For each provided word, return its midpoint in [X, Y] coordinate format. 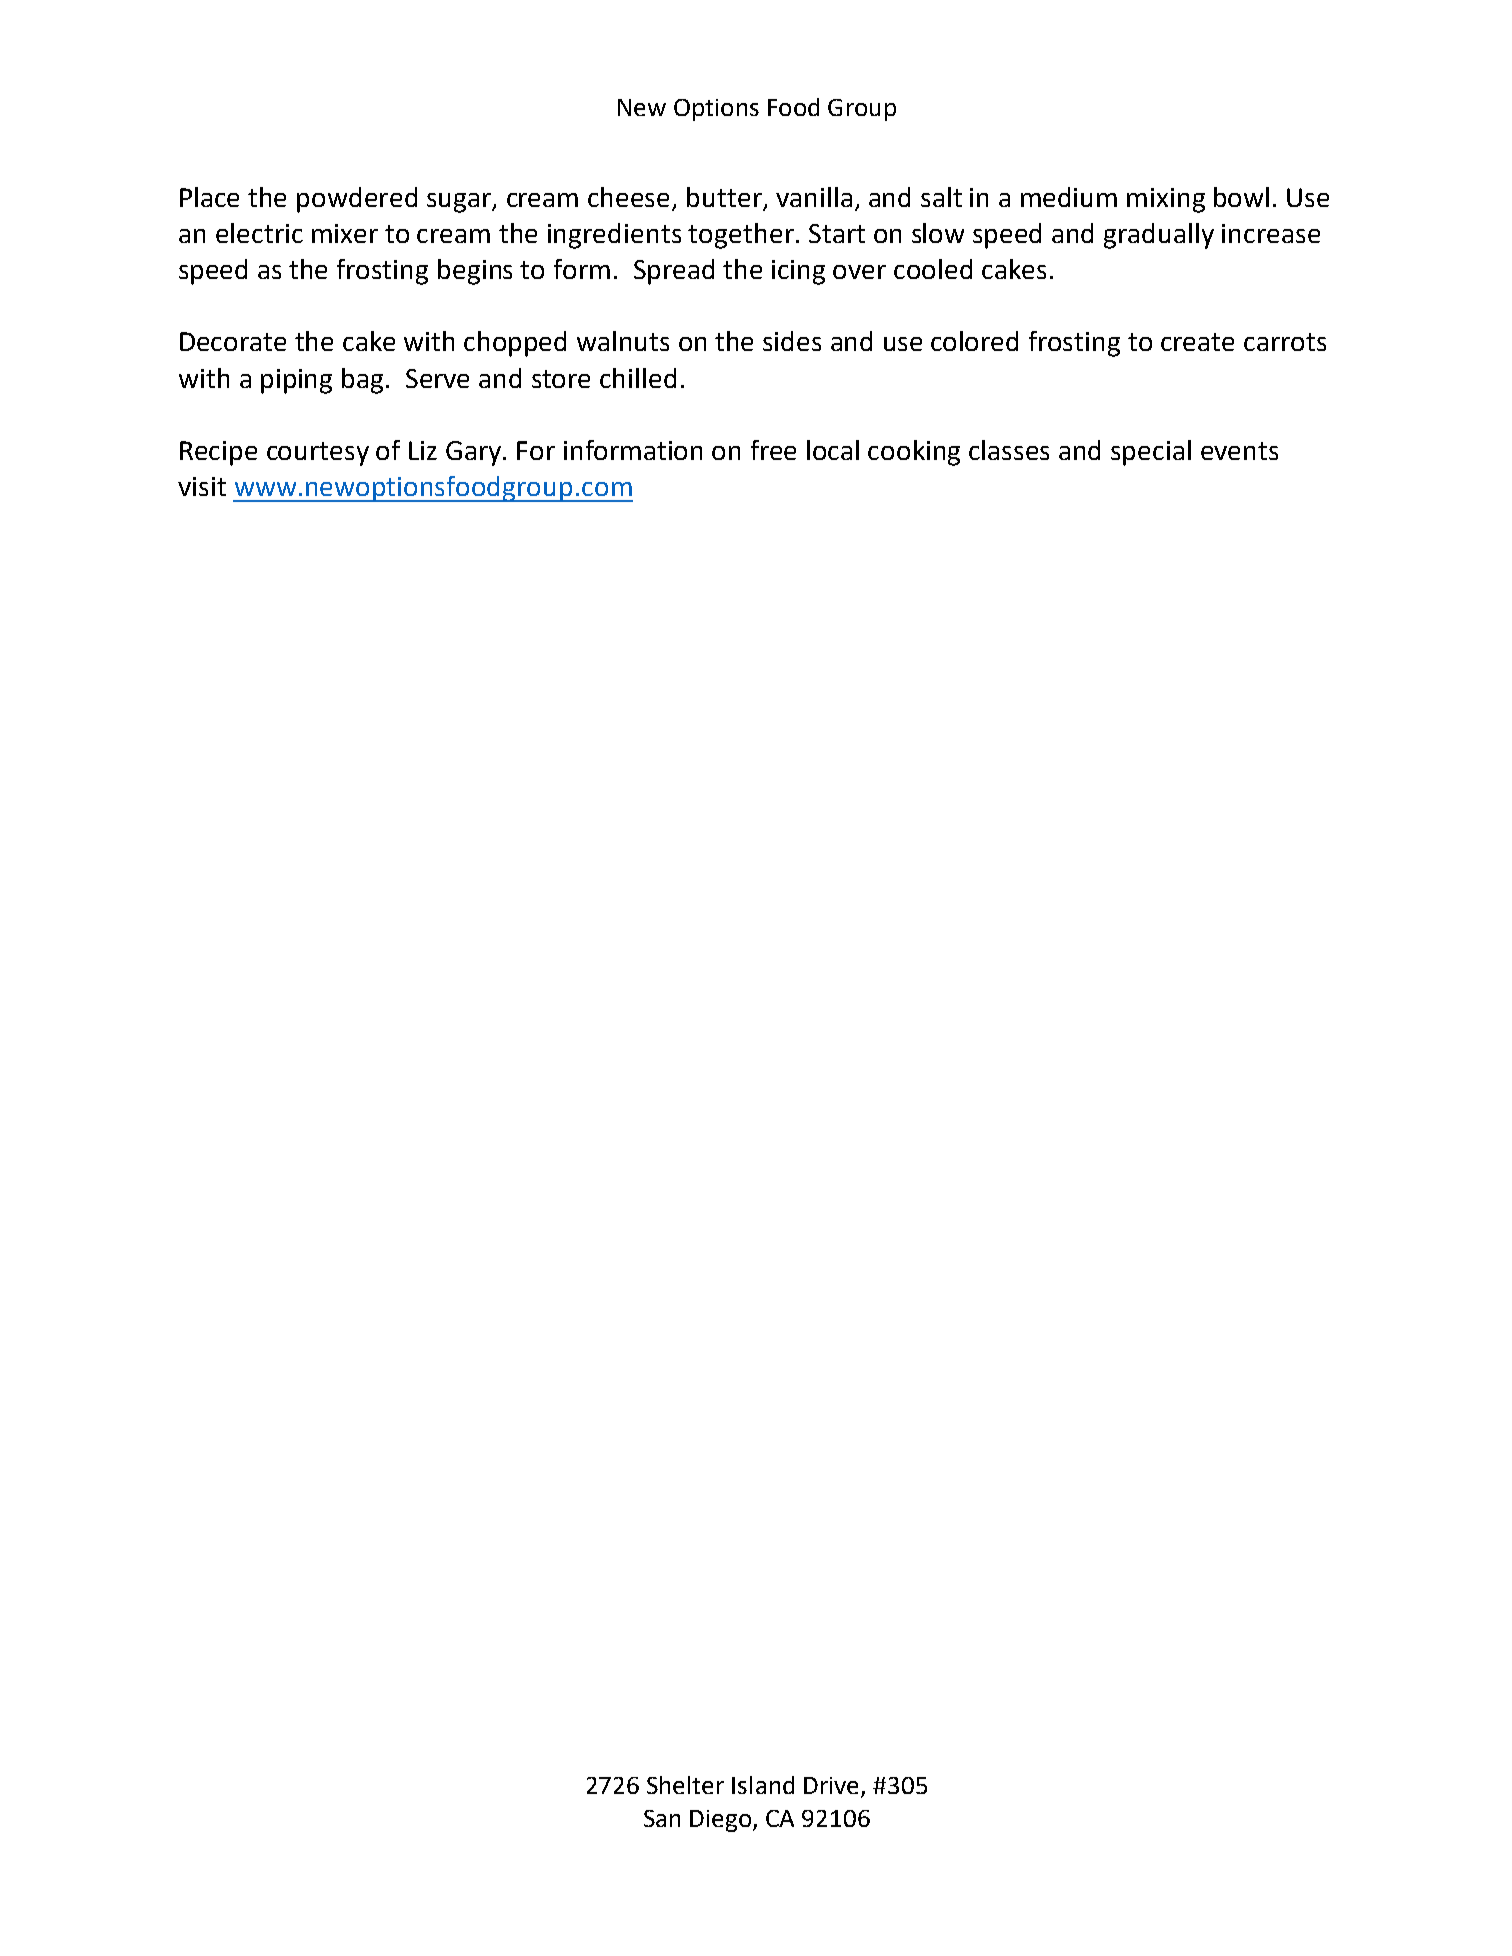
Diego [722, 1821]
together [741, 236]
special [1151, 453]
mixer [345, 233]
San [662, 1818]
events [1239, 451]
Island [763, 1785]
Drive [833, 1787]
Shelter [685, 1785]
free [773, 450]
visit [202, 486]
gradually [1159, 236]
